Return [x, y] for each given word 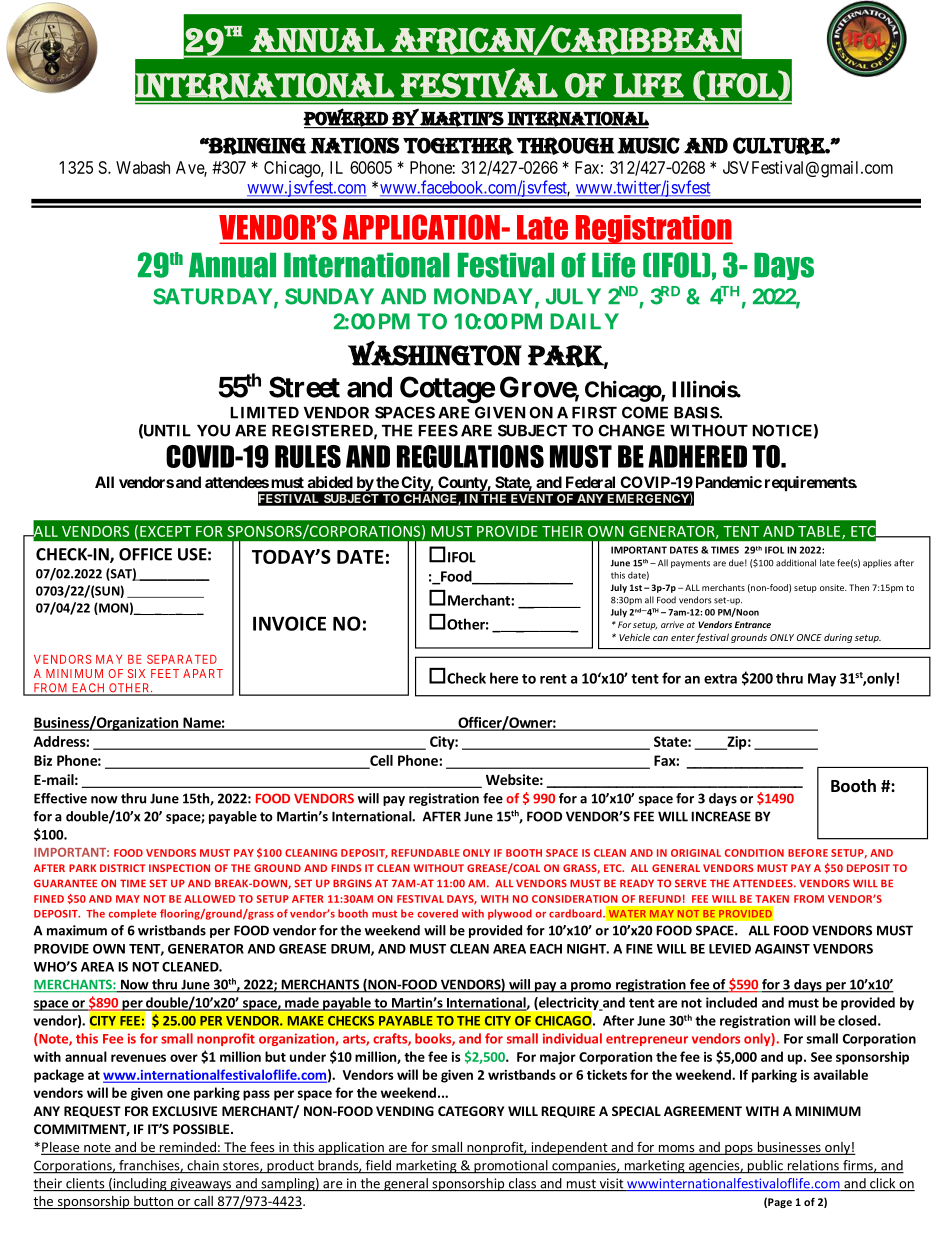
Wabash [143, 167]
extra [720, 679]
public [765, 1167]
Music [648, 145]
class [522, 1184]
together [458, 146]
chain [203, 1166]
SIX [136, 673]
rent [553, 679]
